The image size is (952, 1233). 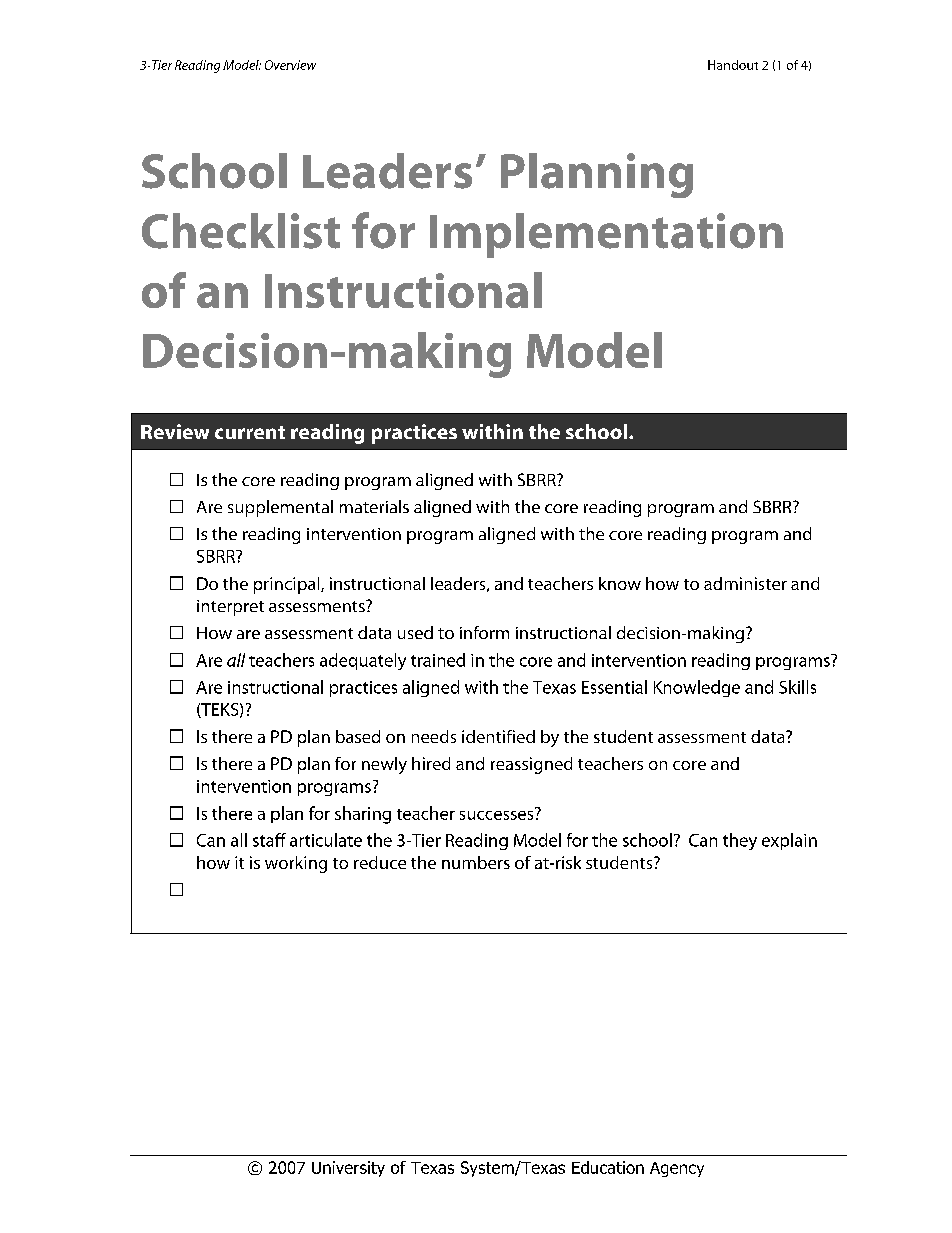 I want to click on administer, so click(x=745, y=583).
